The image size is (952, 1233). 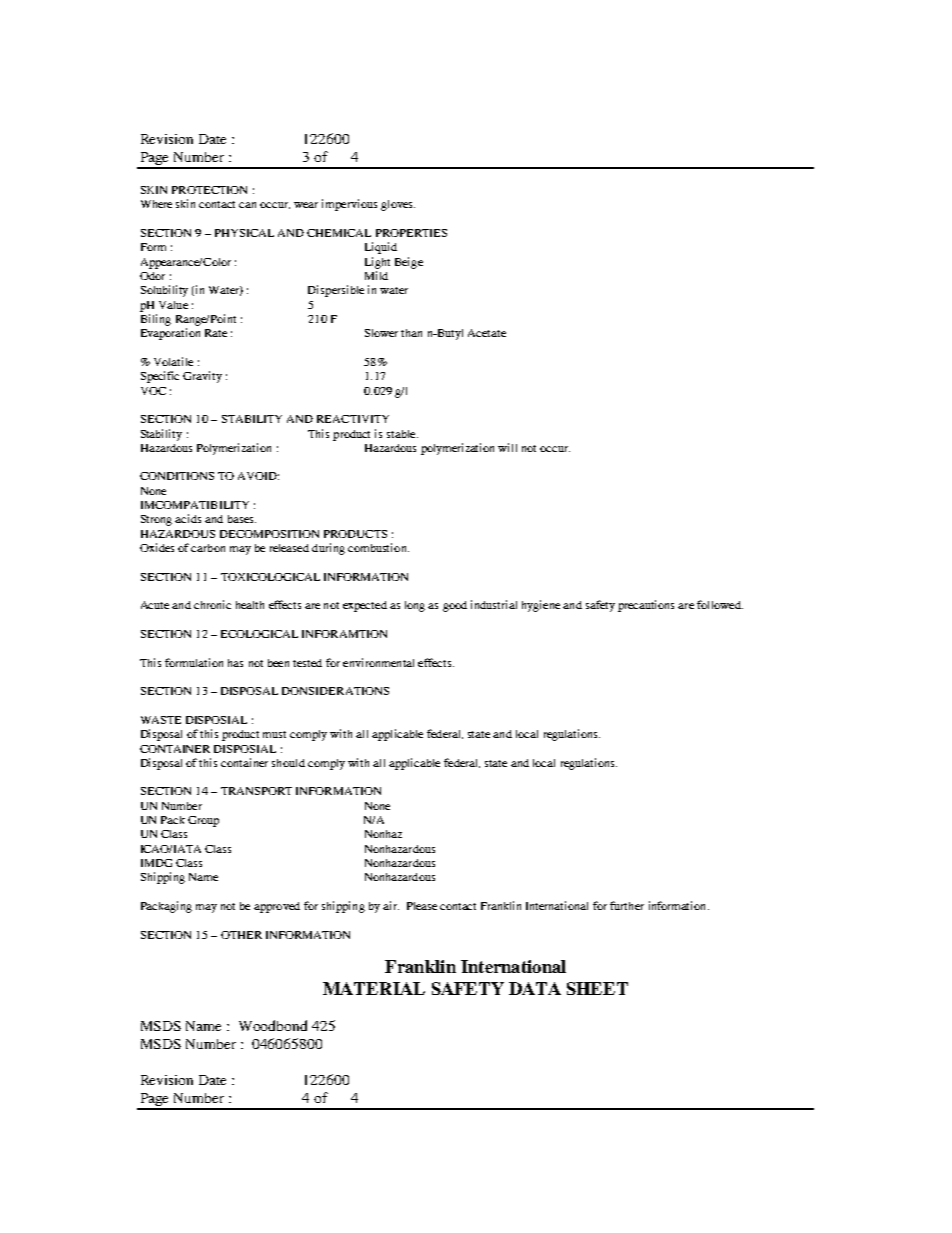 What do you see at coordinates (241, 935) in the screenshot?
I see `OTHER` at bounding box center [241, 935].
